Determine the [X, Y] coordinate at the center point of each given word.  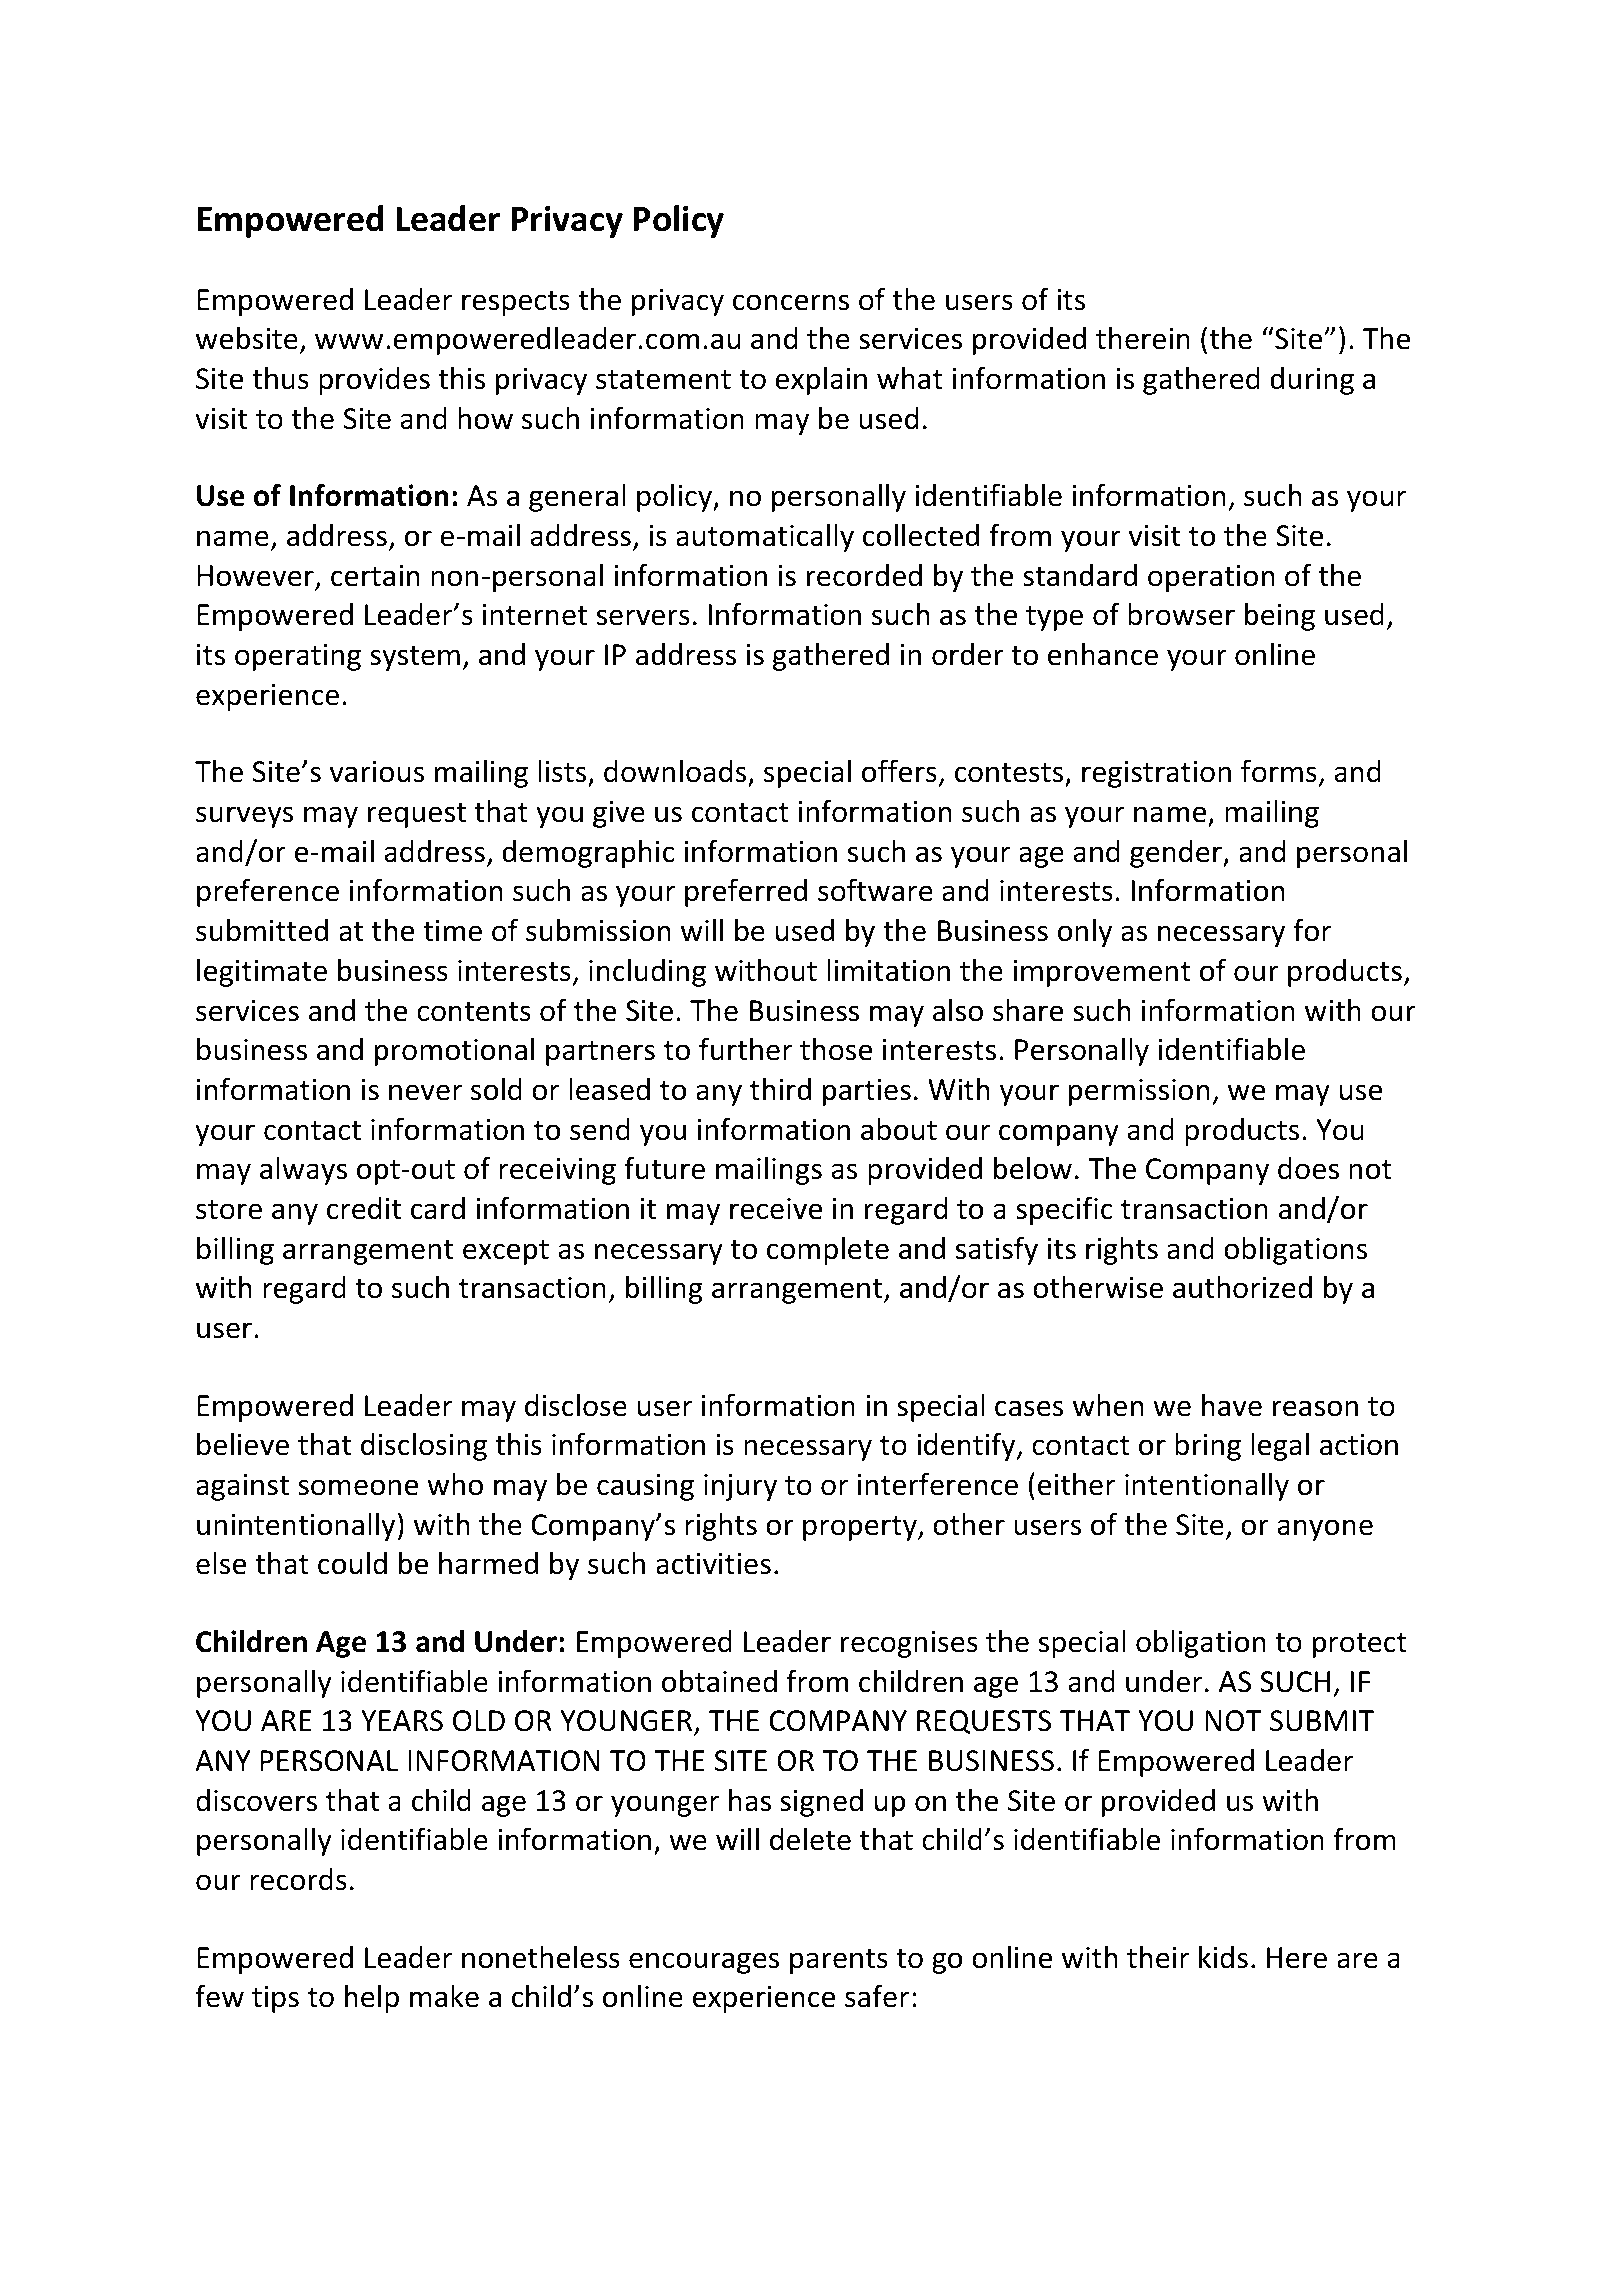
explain [821, 381]
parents [839, 1961]
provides [374, 381]
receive [776, 1209]
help [372, 1999]
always [303, 1171]
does [1308, 1168]
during [1312, 381]
